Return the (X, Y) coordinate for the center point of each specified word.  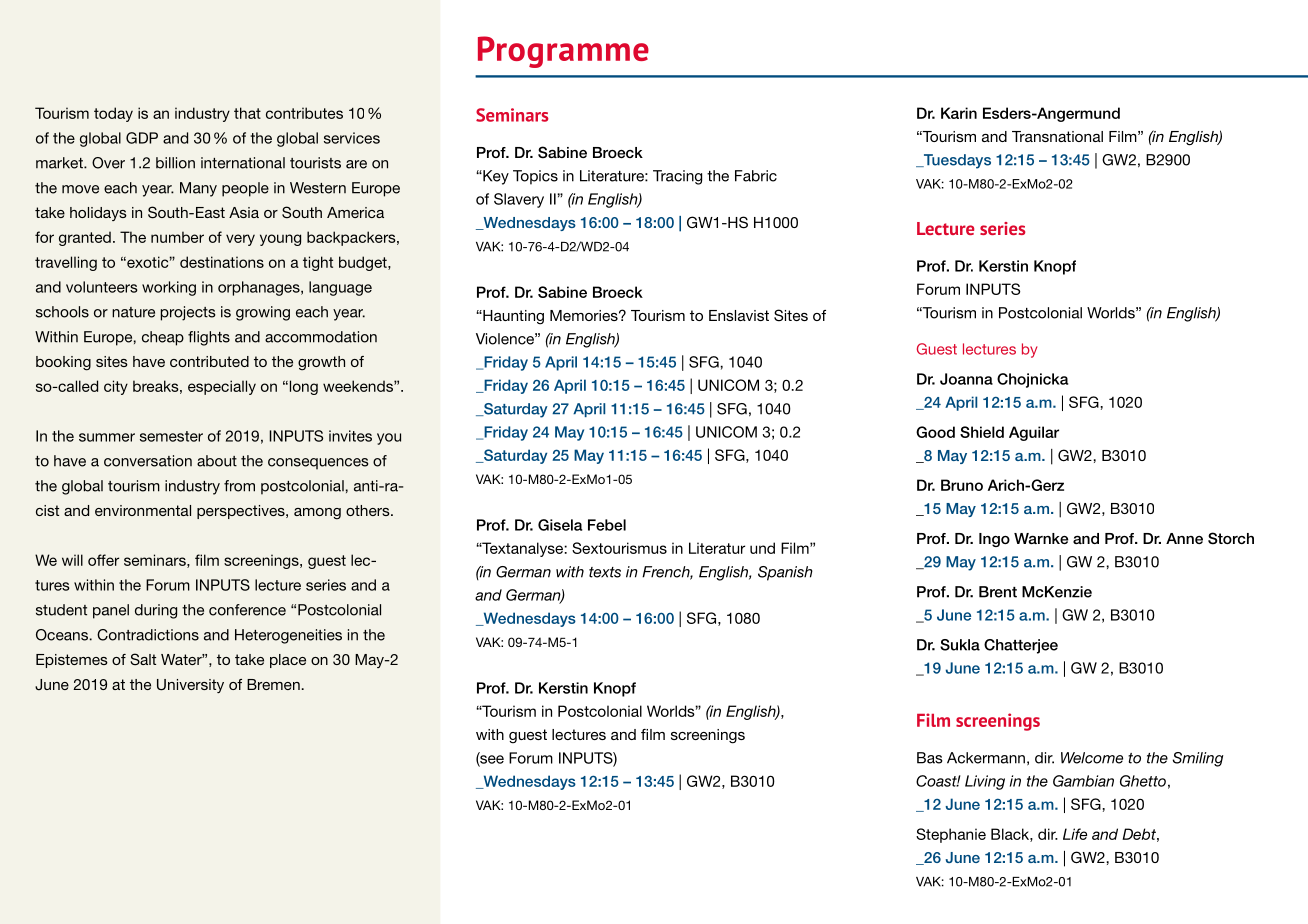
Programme (563, 52)
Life (1075, 834)
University (190, 686)
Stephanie (951, 835)
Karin (959, 113)
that (247, 113)
